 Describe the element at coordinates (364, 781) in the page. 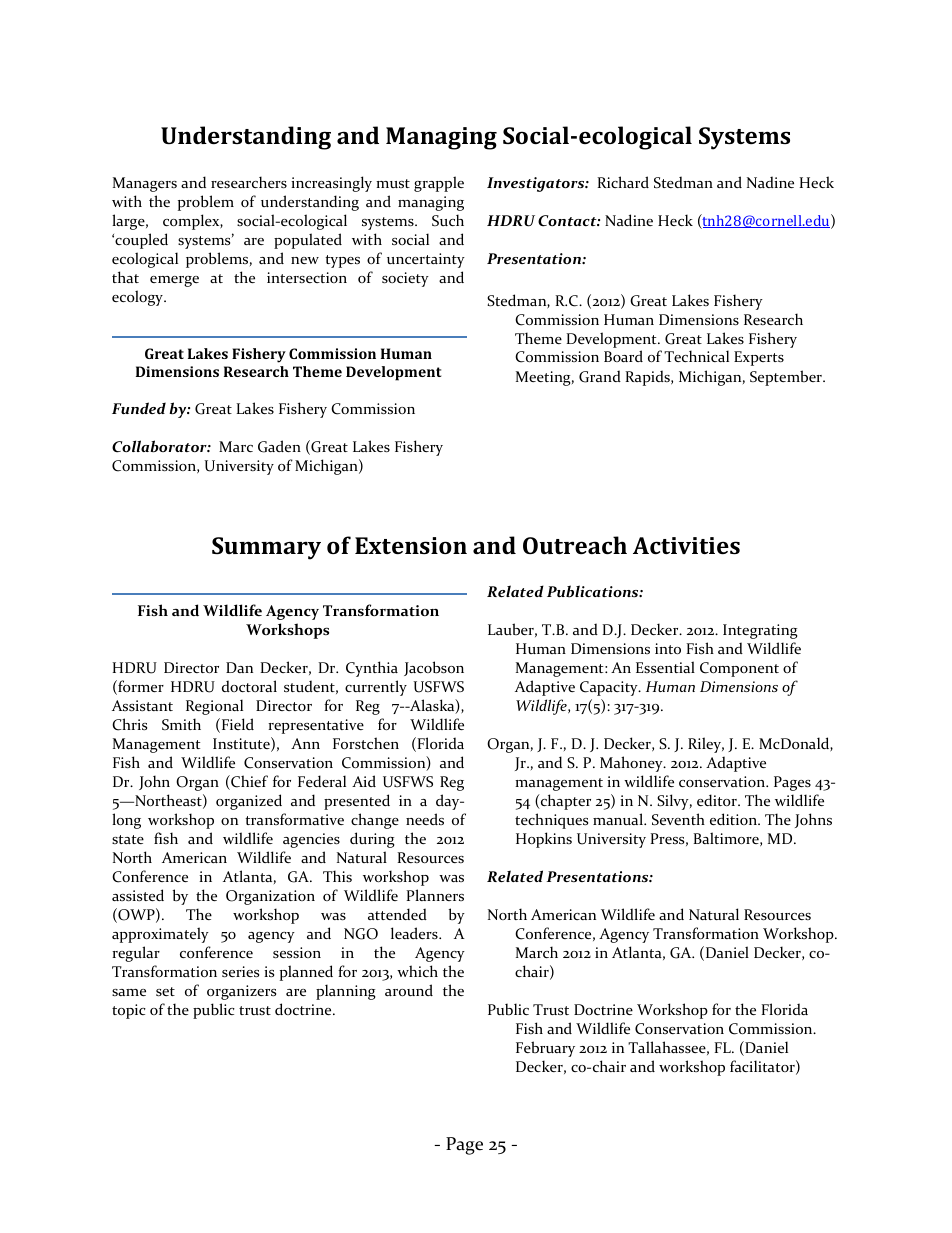

I see `Aid` at that location.
